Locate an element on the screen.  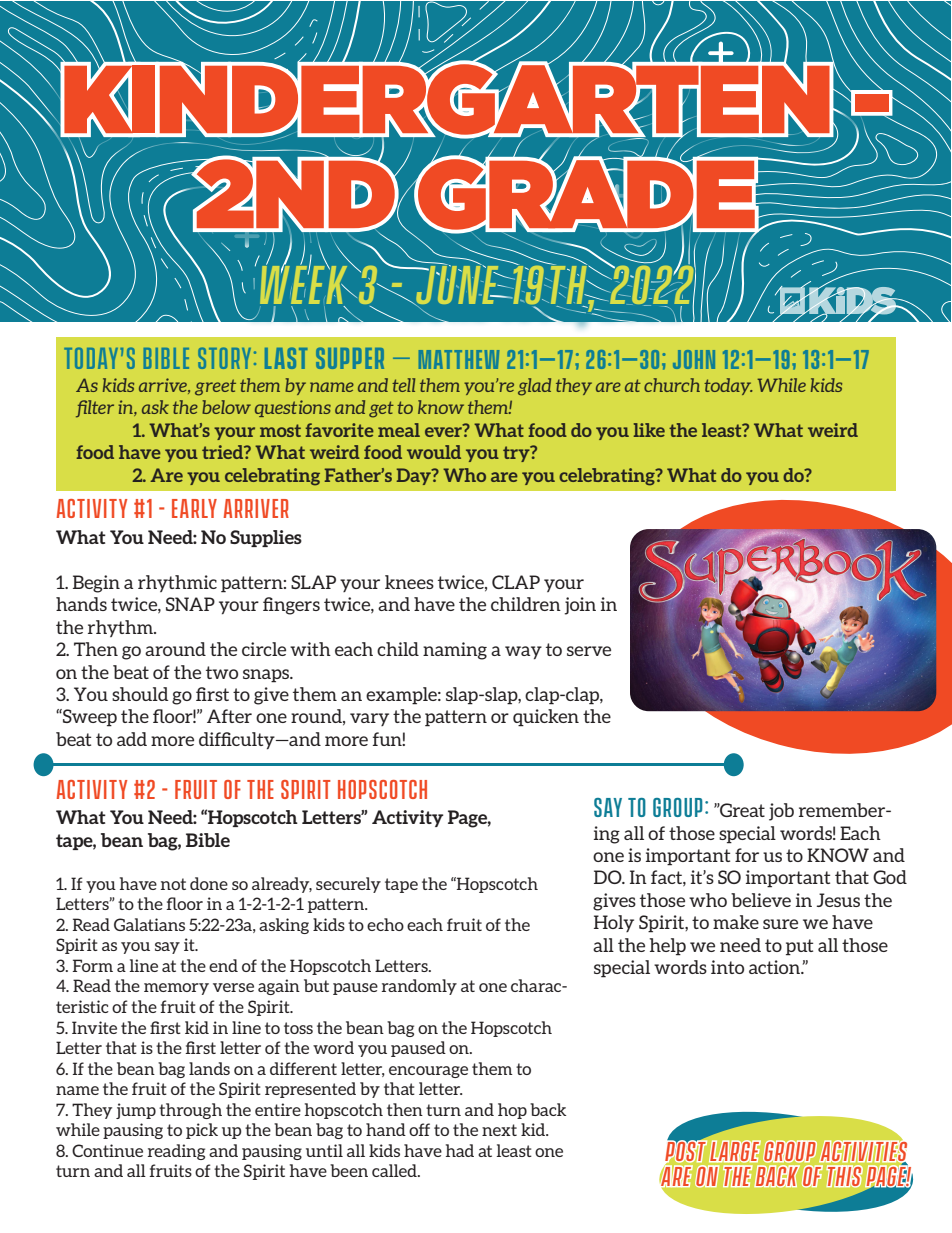
After is located at coordinates (229, 716).
